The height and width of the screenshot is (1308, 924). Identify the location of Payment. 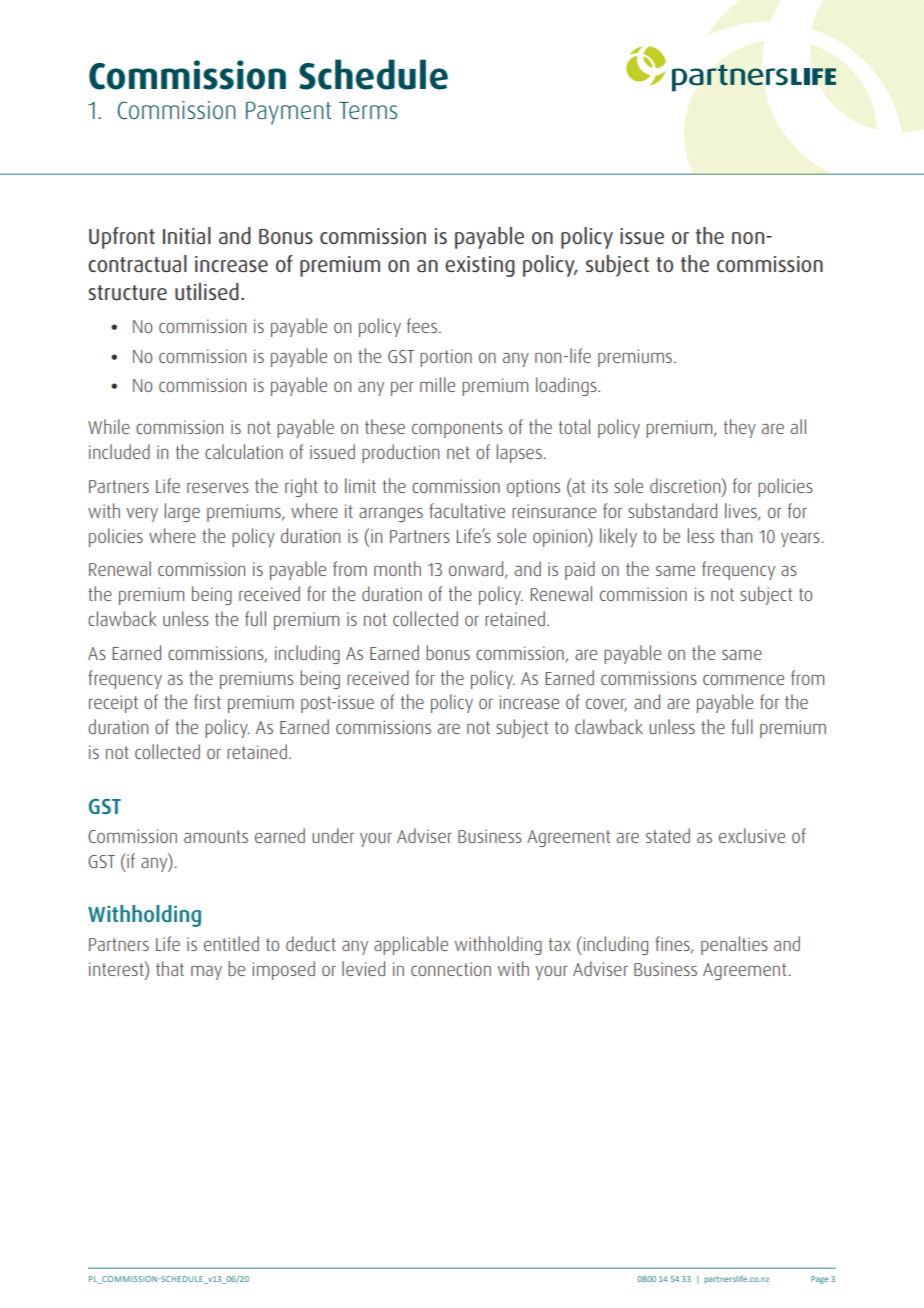
(288, 113).
